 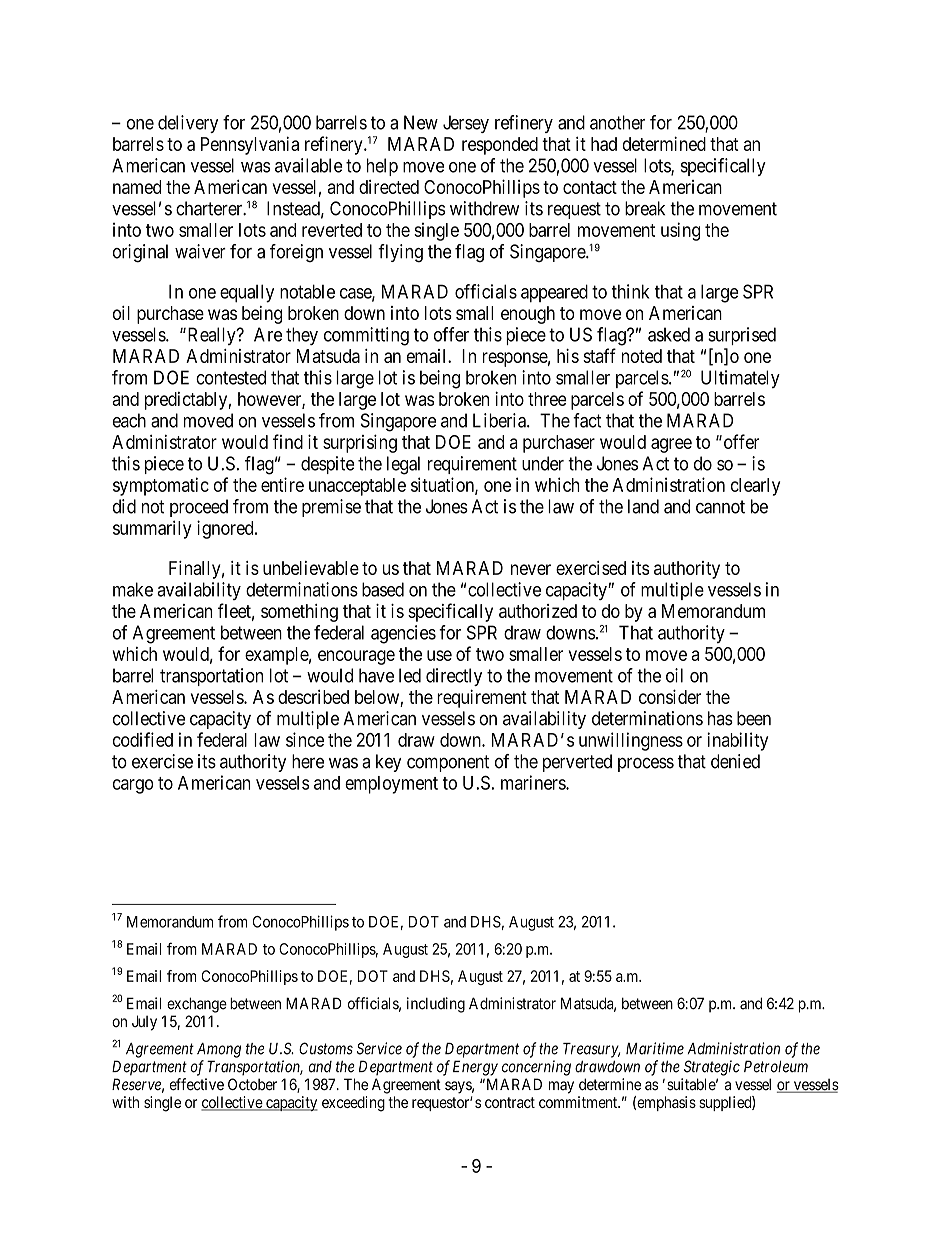 I want to click on directly, so click(x=454, y=677).
